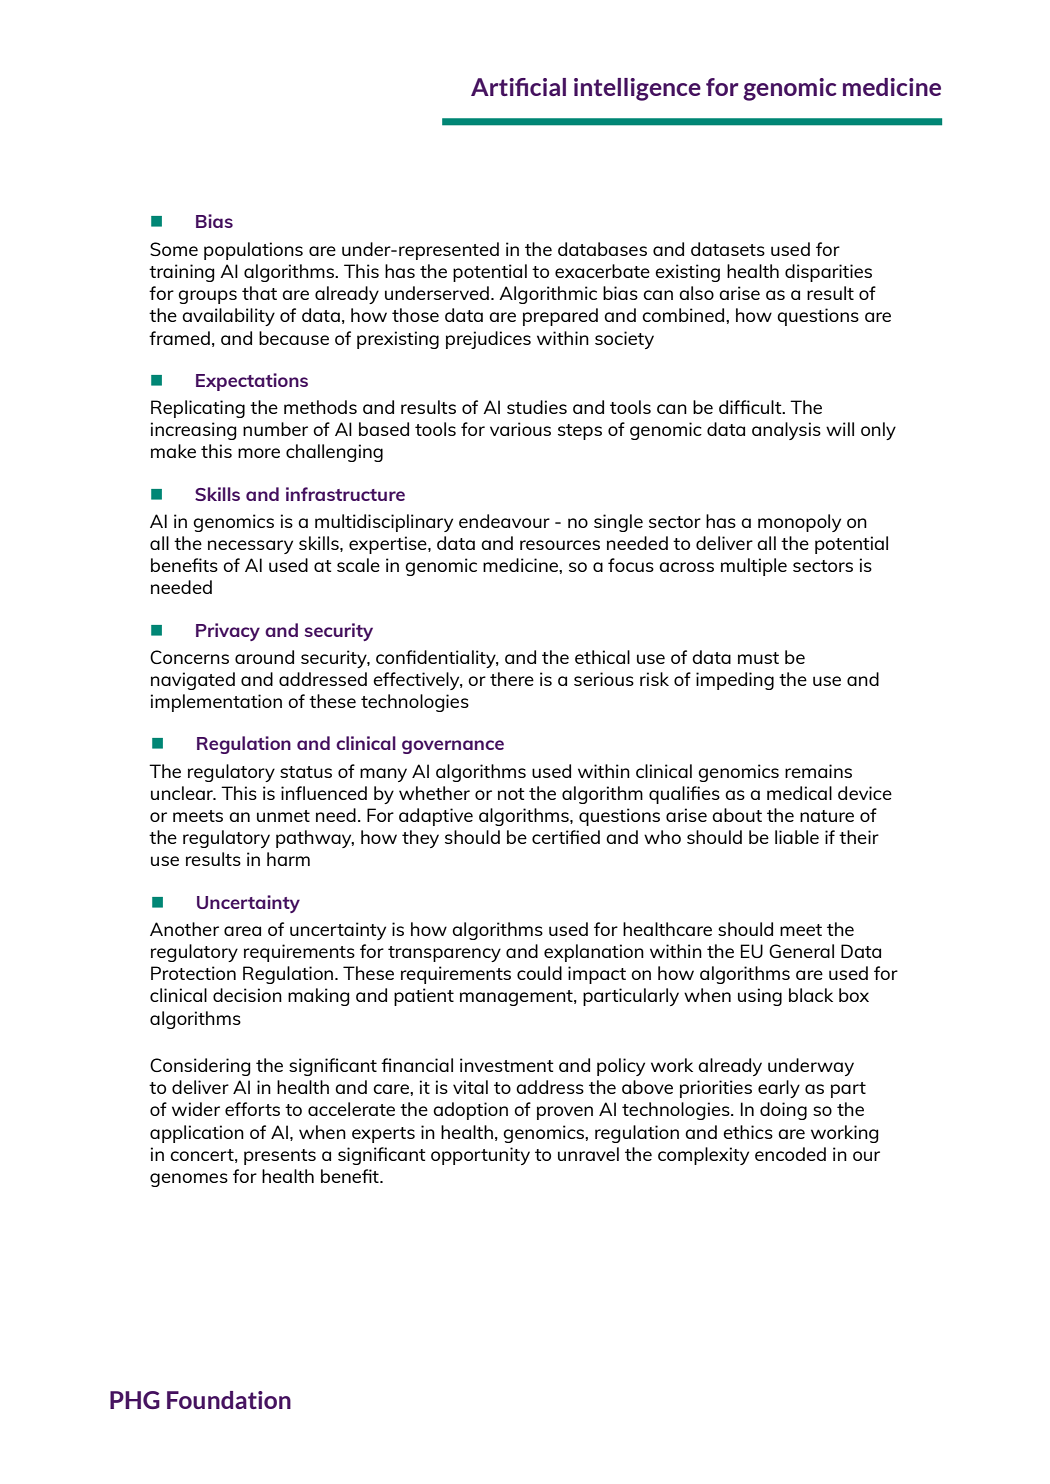  Describe the element at coordinates (306, 772) in the image. I see `status` at that location.
